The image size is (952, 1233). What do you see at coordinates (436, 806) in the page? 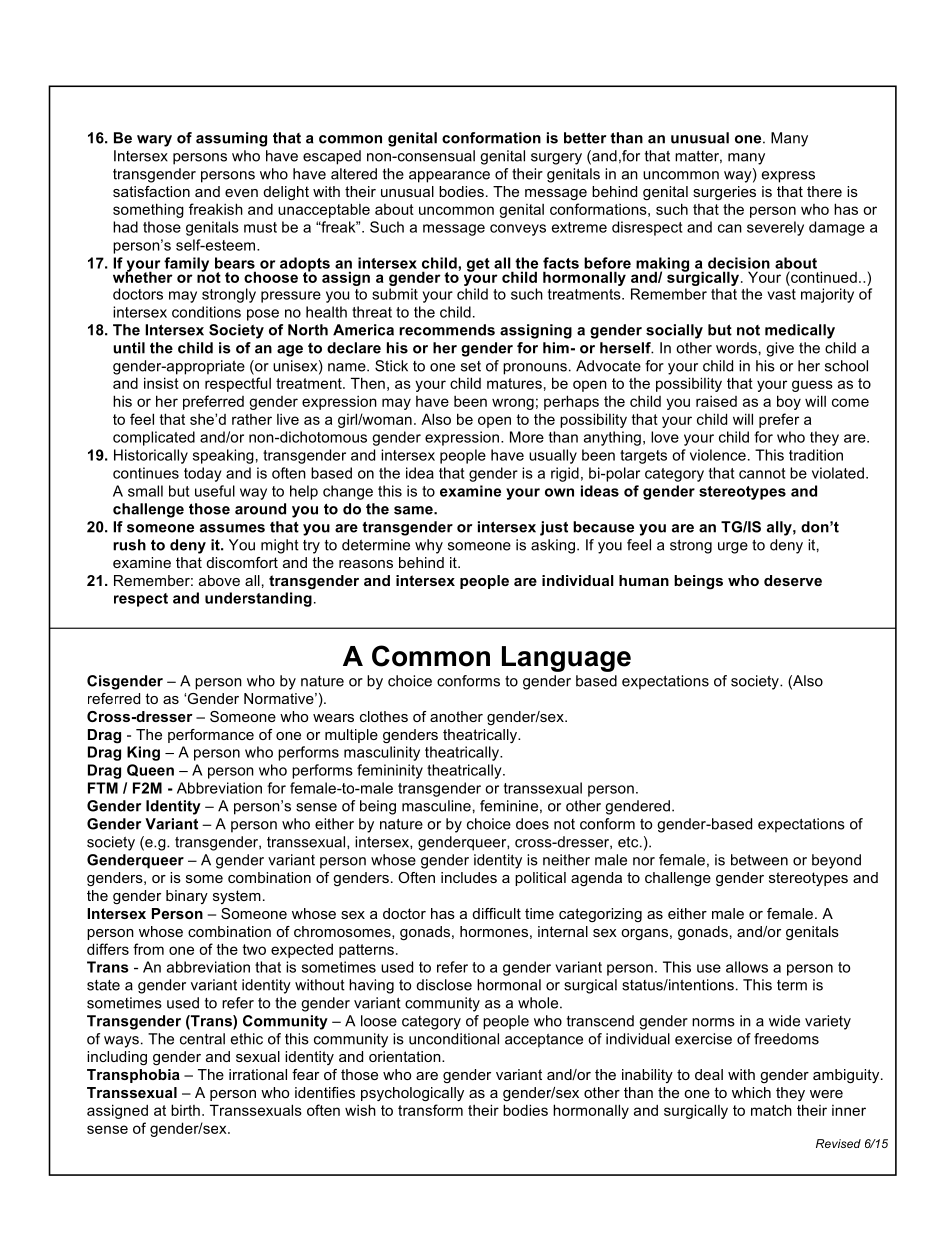
I see `masculine` at bounding box center [436, 806].
